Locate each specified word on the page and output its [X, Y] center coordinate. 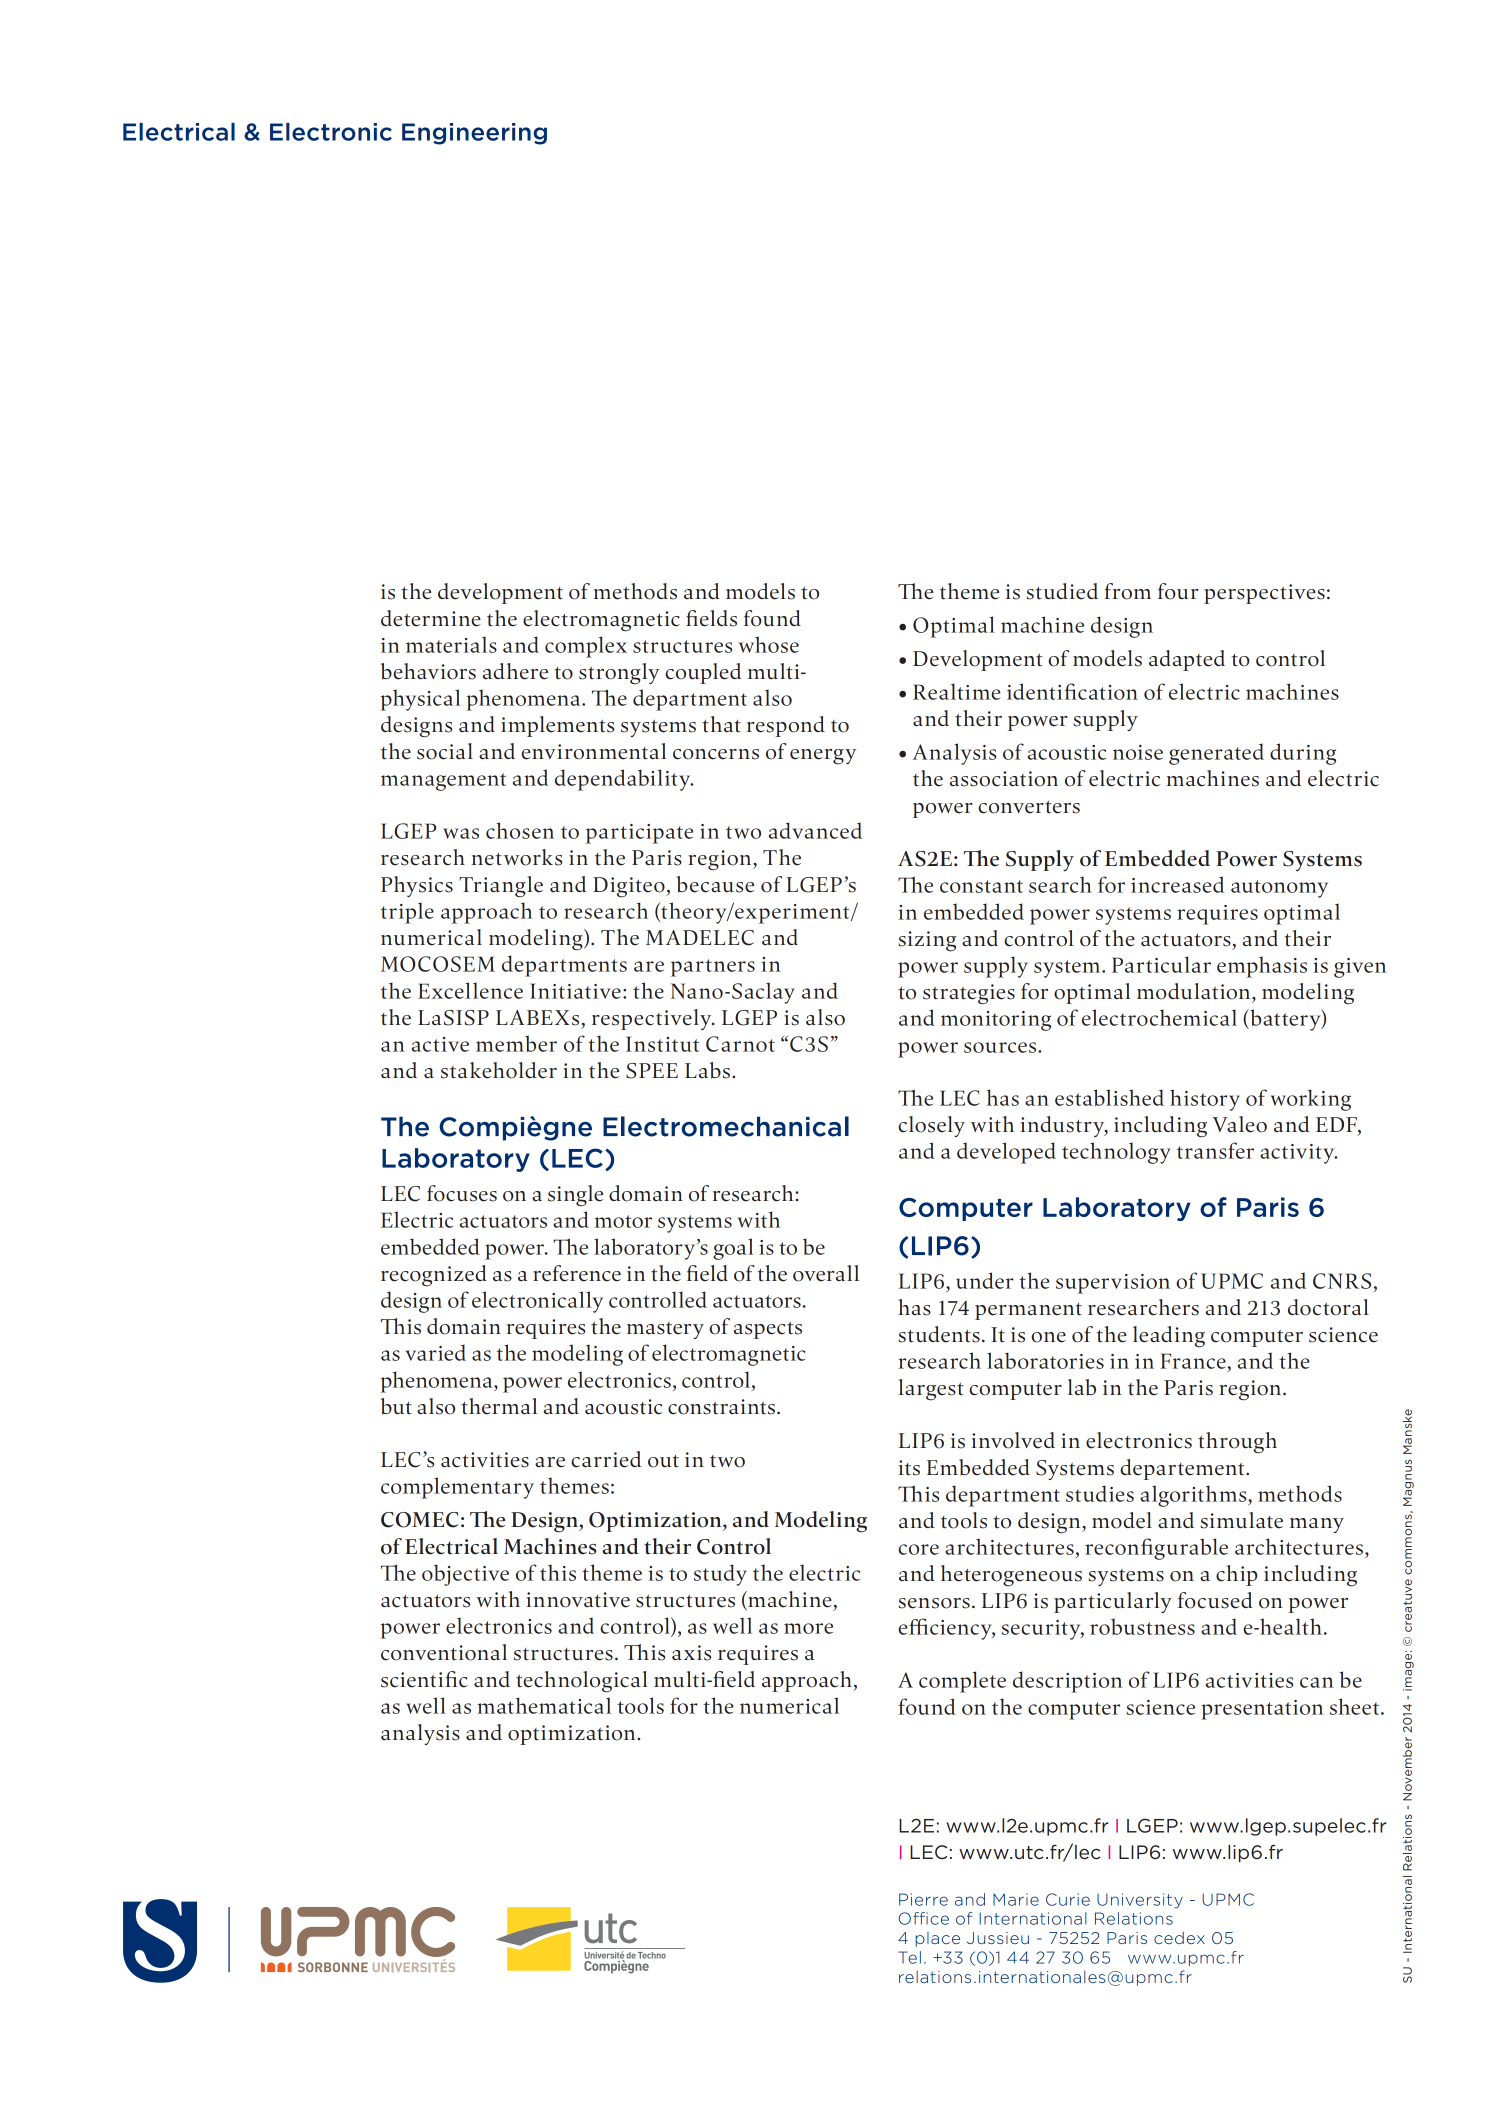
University [1140, 1900]
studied [1062, 591]
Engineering [474, 134]
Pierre [923, 1899]
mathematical [544, 1705]
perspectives [1264, 594]
